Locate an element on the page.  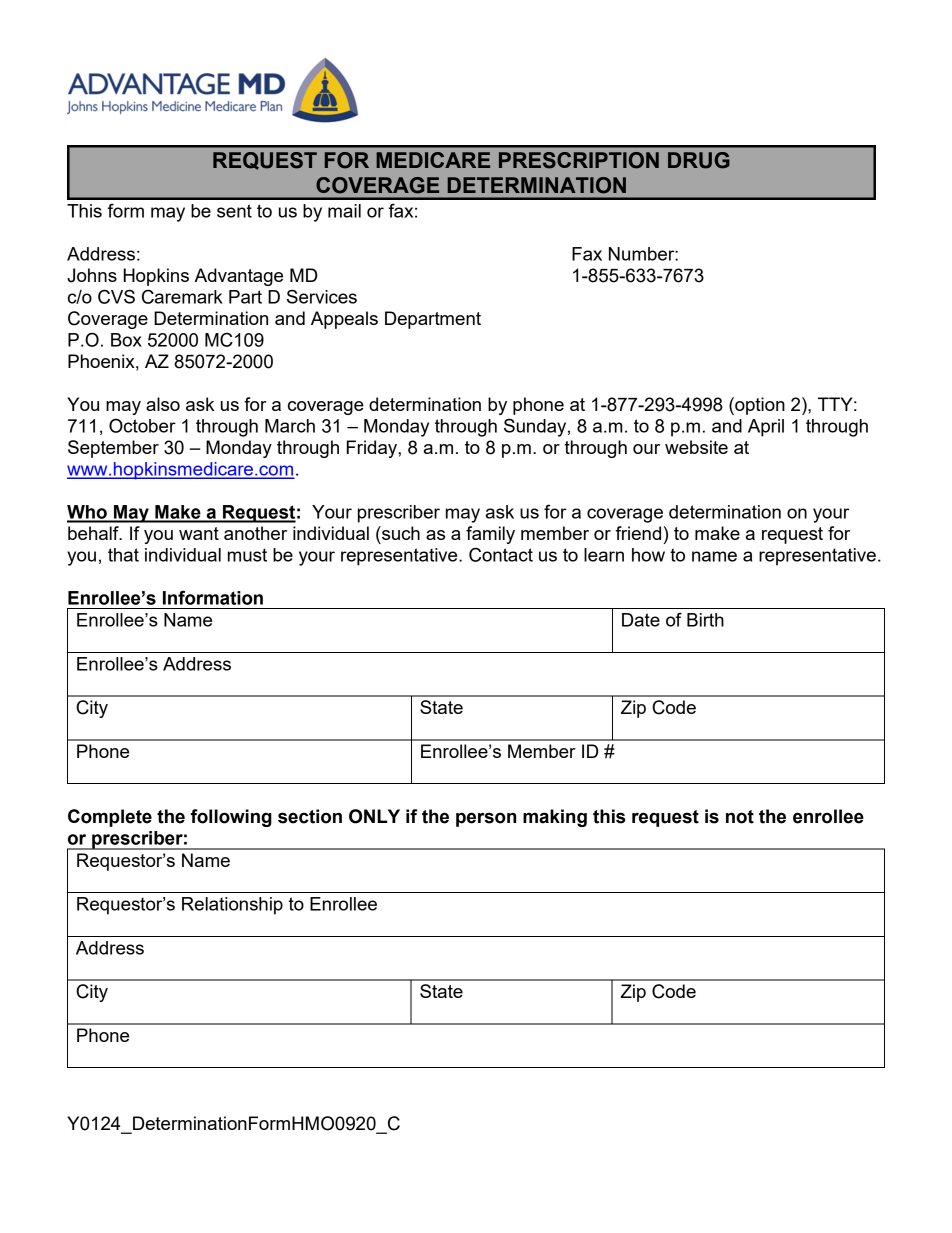
Contact is located at coordinates (501, 554).
